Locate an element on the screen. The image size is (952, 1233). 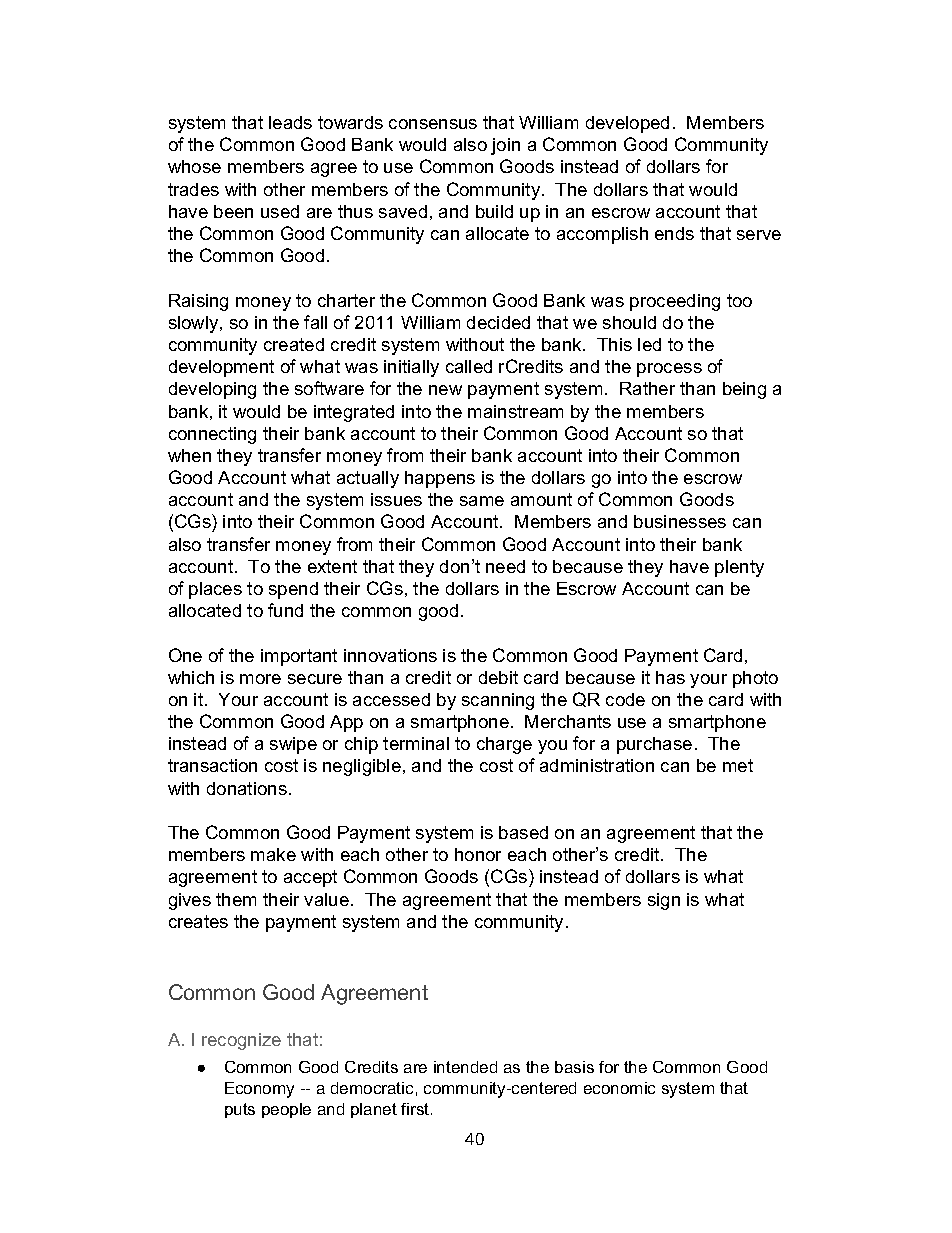
join is located at coordinates (505, 146).
